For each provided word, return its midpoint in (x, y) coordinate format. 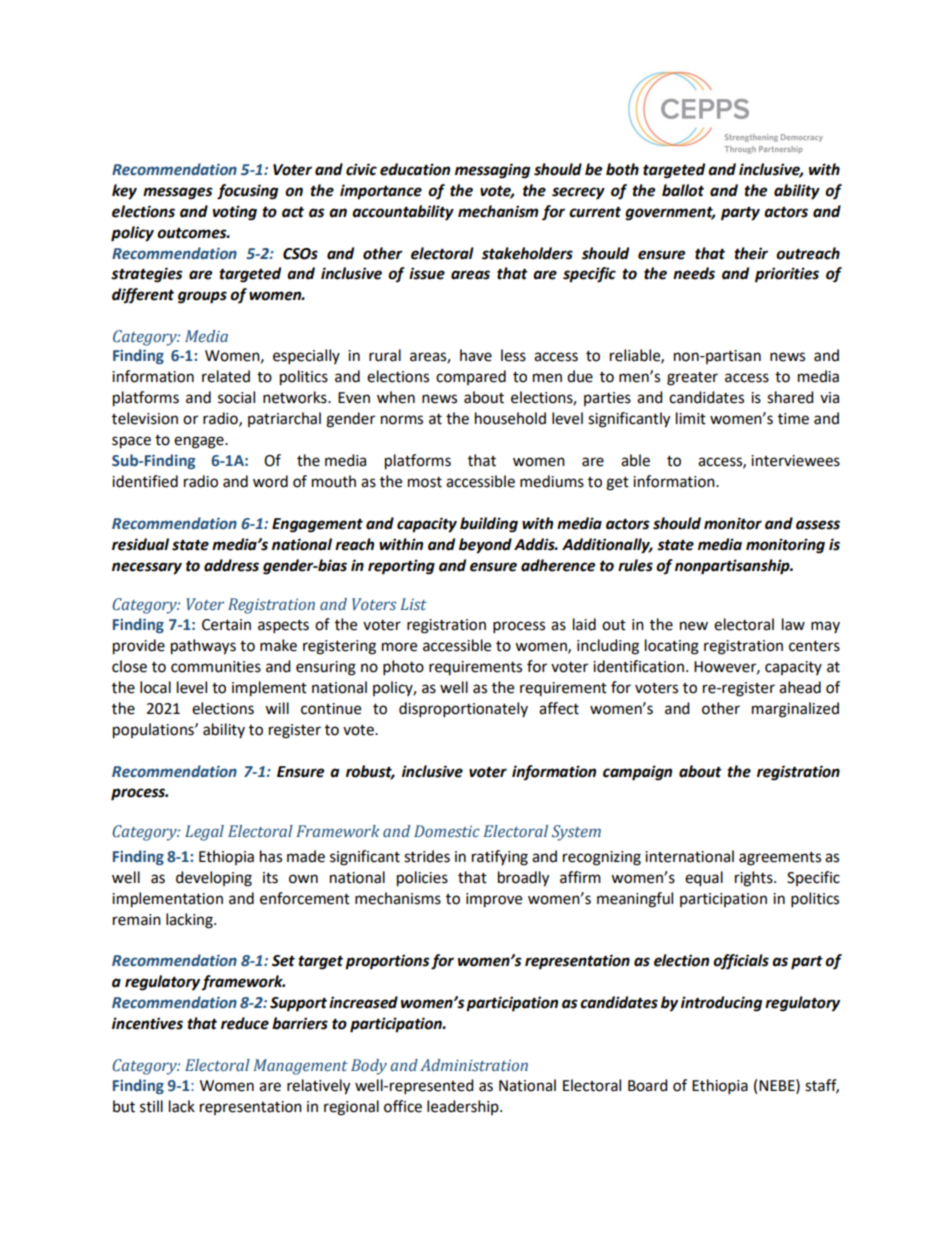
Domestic (447, 831)
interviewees (795, 461)
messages (178, 193)
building (489, 525)
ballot (683, 190)
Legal (204, 833)
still (151, 1106)
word (270, 481)
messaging (492, 171)
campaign (637, 773)
